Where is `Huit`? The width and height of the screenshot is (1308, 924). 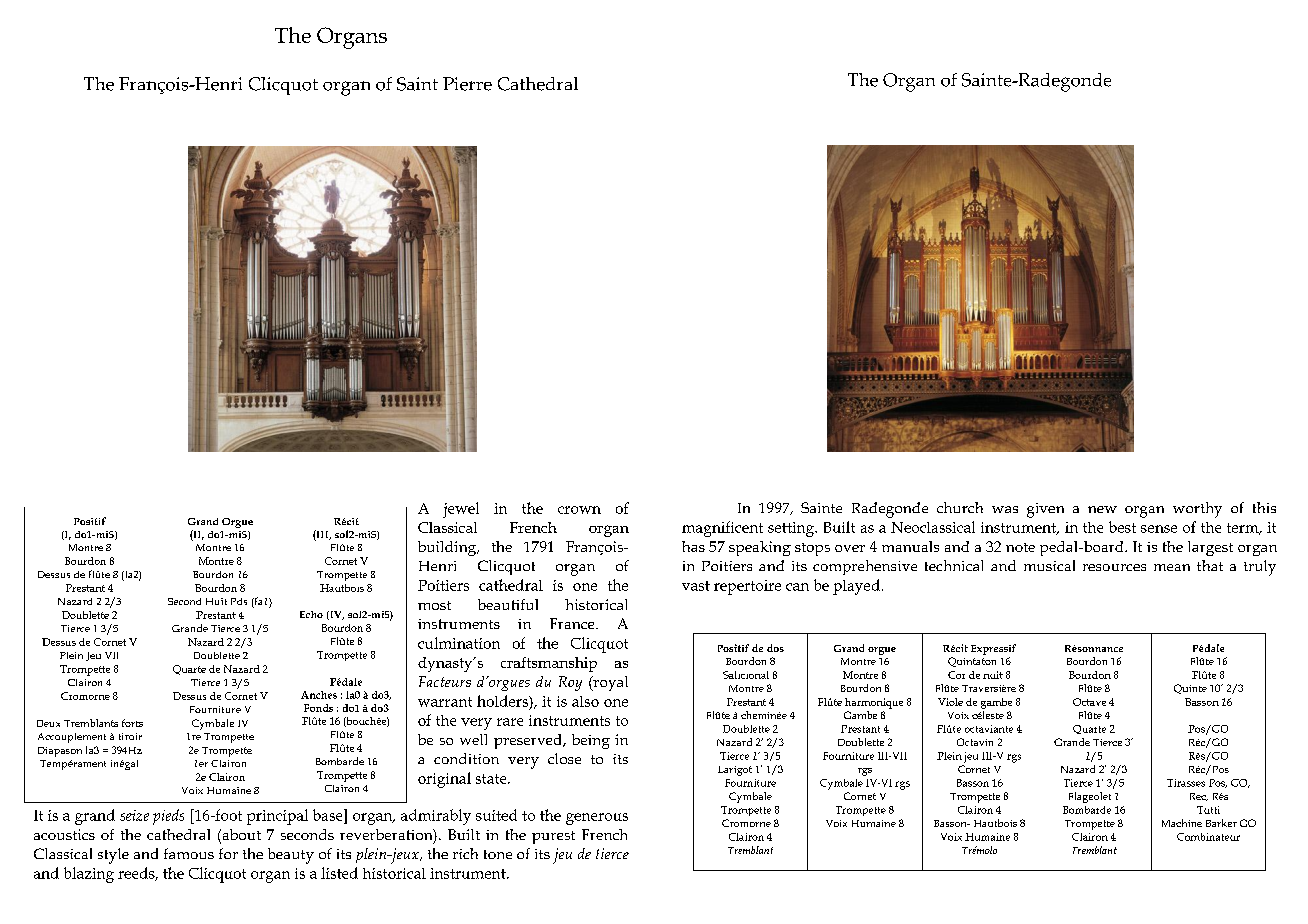 Huit is located at coordinates (216, 601).
